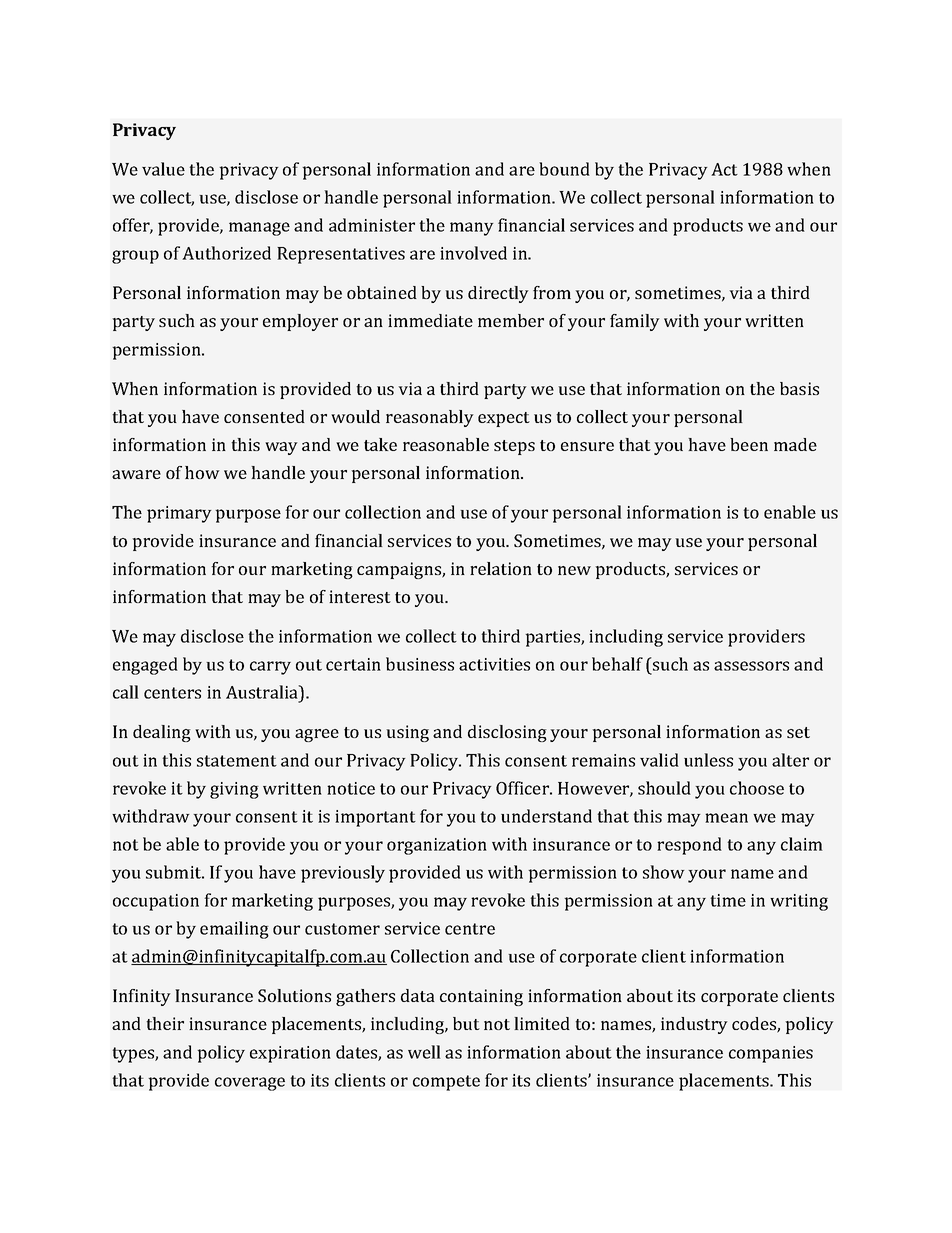 This image has width=952, height=1233. Describe the element at coordinates (437, 846) in the image. I see `organization` at that location.
